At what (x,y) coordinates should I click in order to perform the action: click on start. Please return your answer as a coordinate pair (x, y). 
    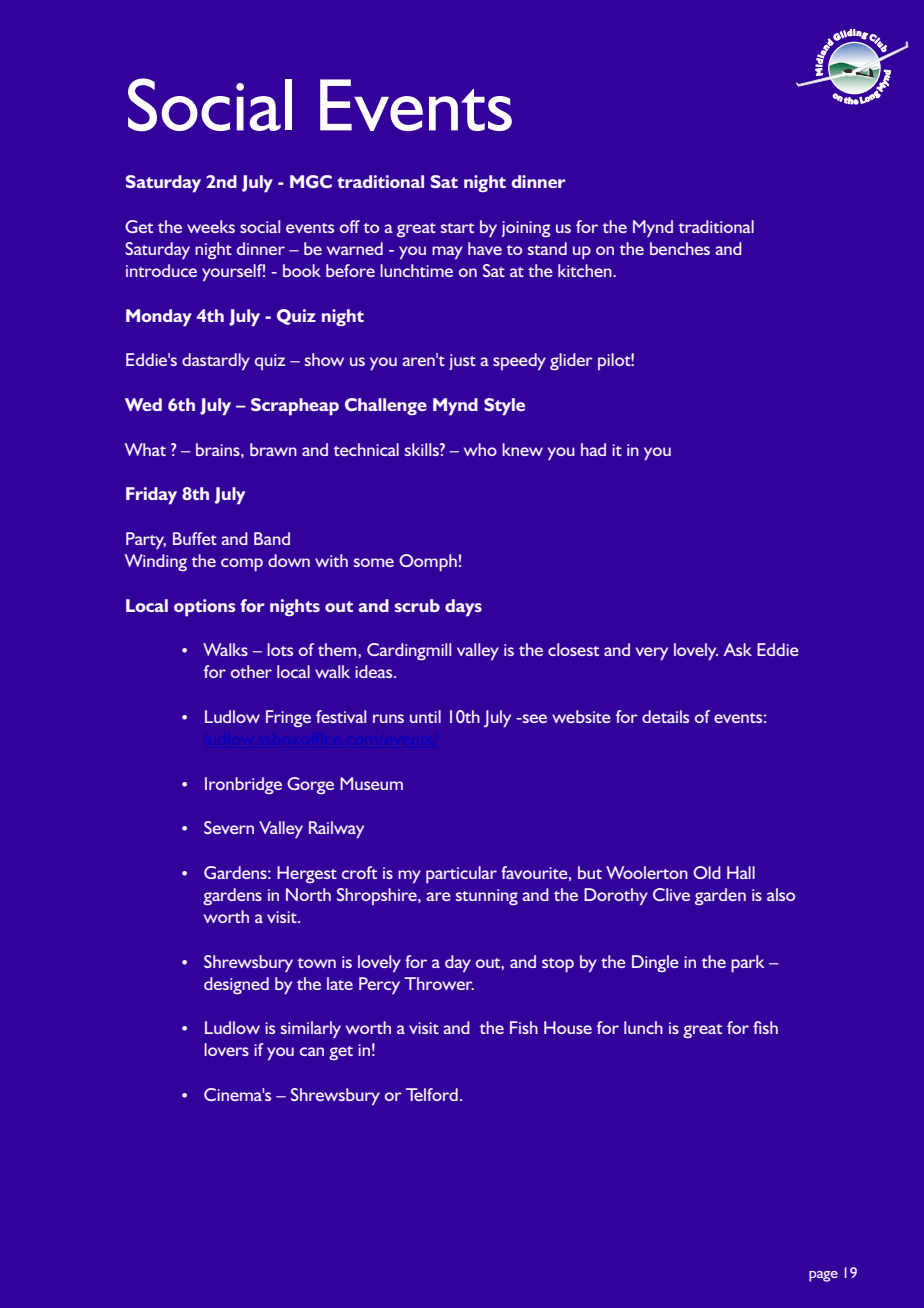
    Looking at the image, I should click on (457, 228).
